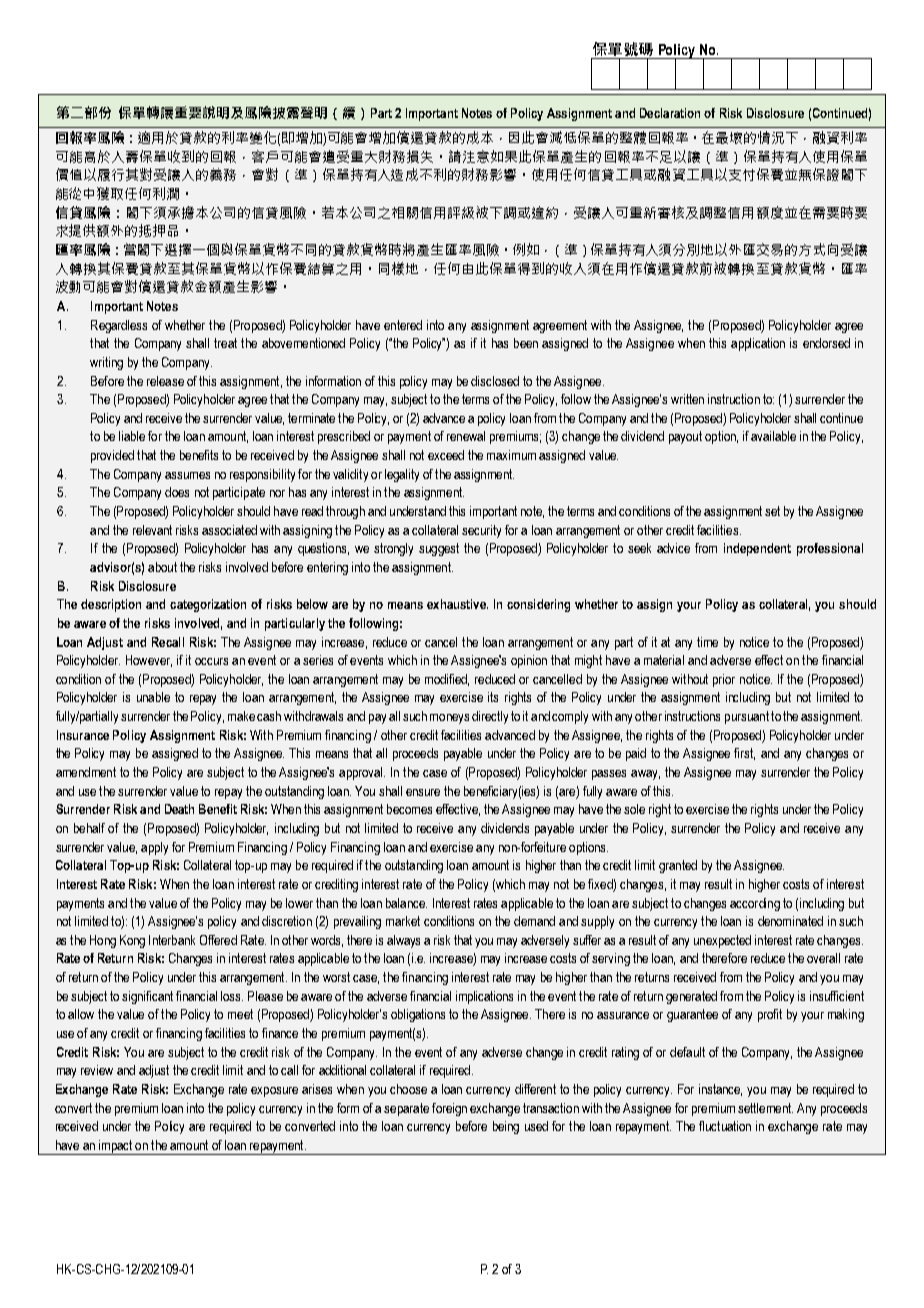  What do you see at coordinates (457, 604) in the image?
I see `exhaustive` at bounding box center [457, 604].
